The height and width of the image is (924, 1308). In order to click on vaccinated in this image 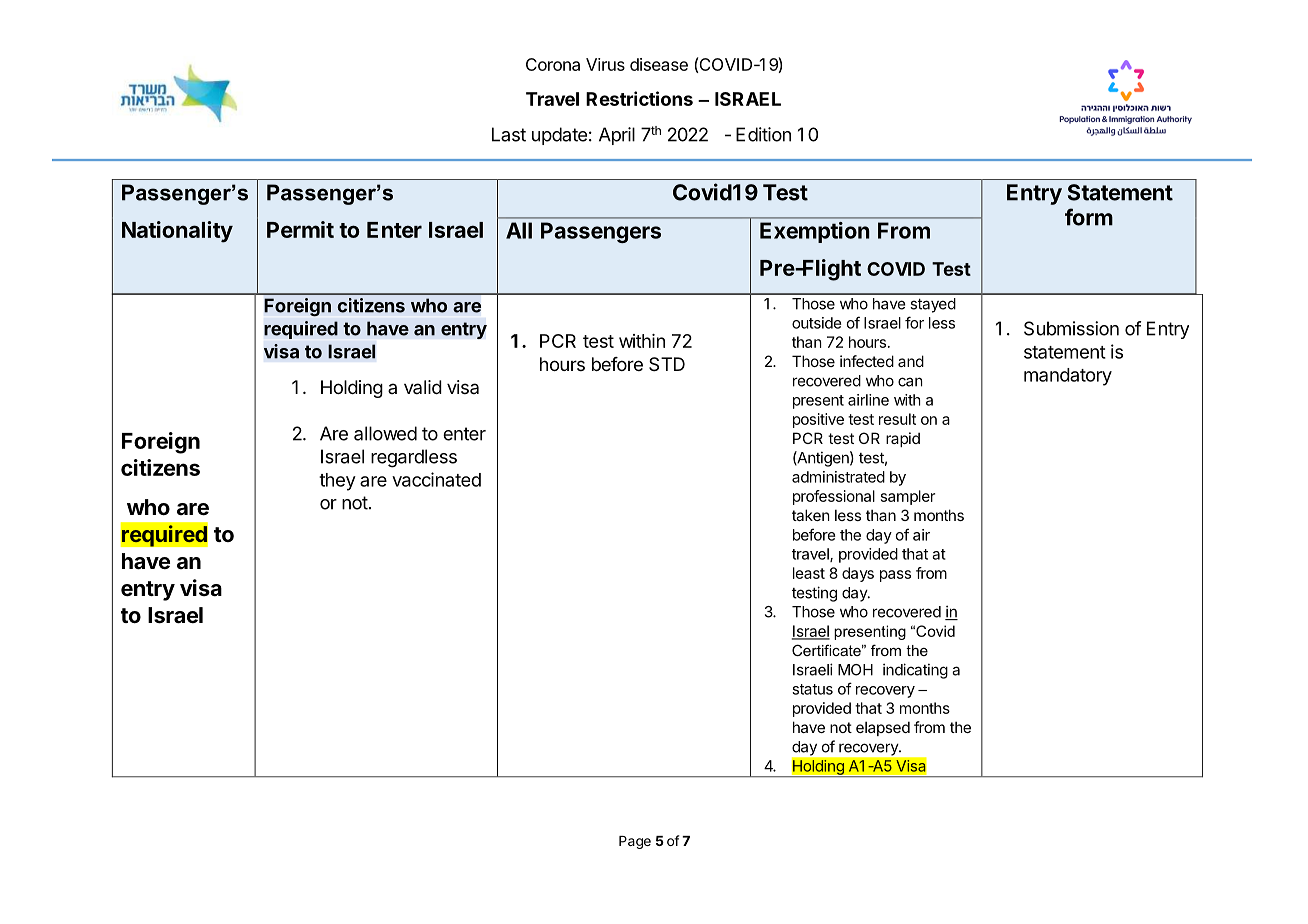, I will do `click(436, 479)`.
